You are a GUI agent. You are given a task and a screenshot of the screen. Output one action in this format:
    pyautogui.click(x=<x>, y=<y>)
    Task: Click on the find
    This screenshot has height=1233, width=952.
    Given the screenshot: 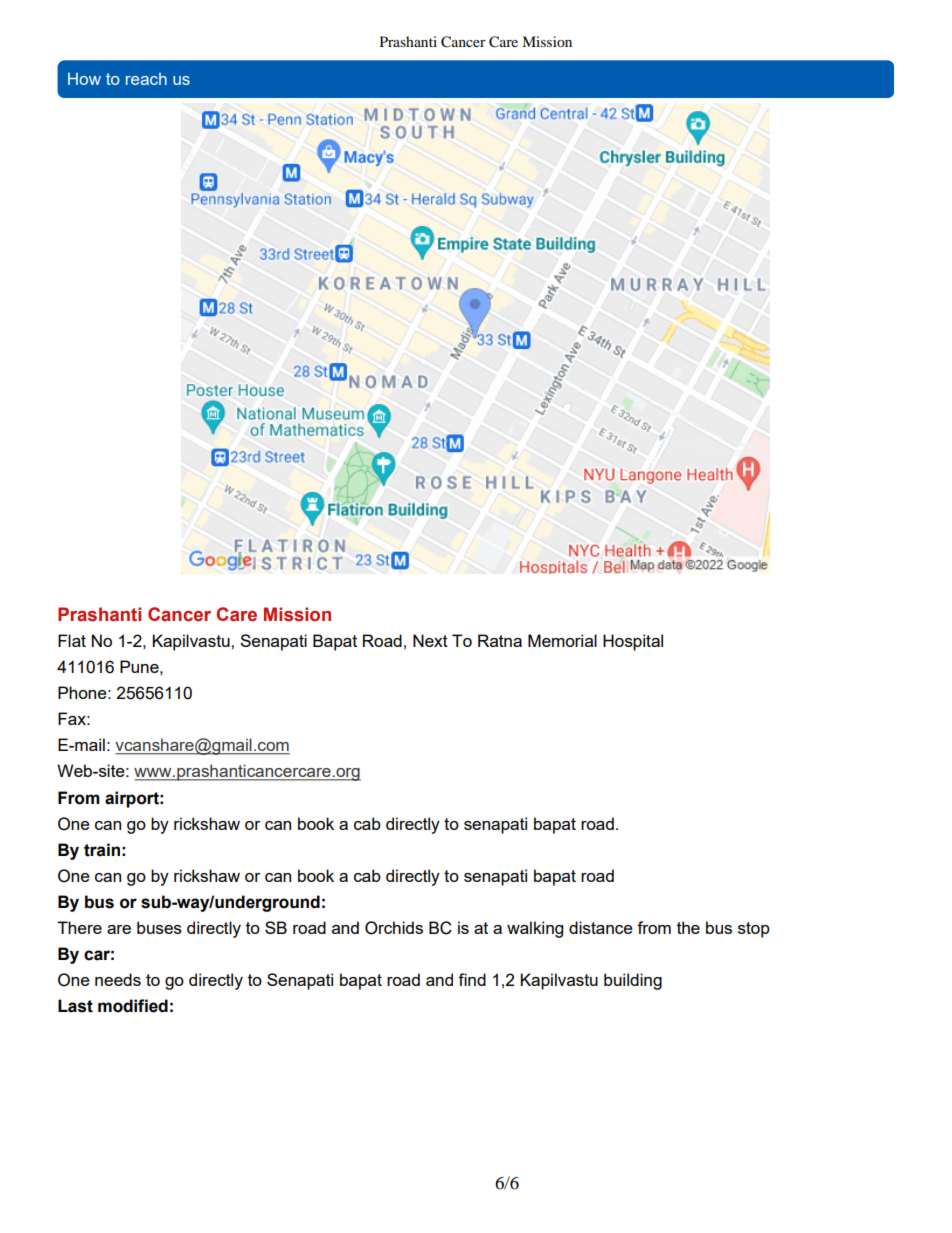 What is the action you would take?
    pyautogui.click(x=472, y=979)
